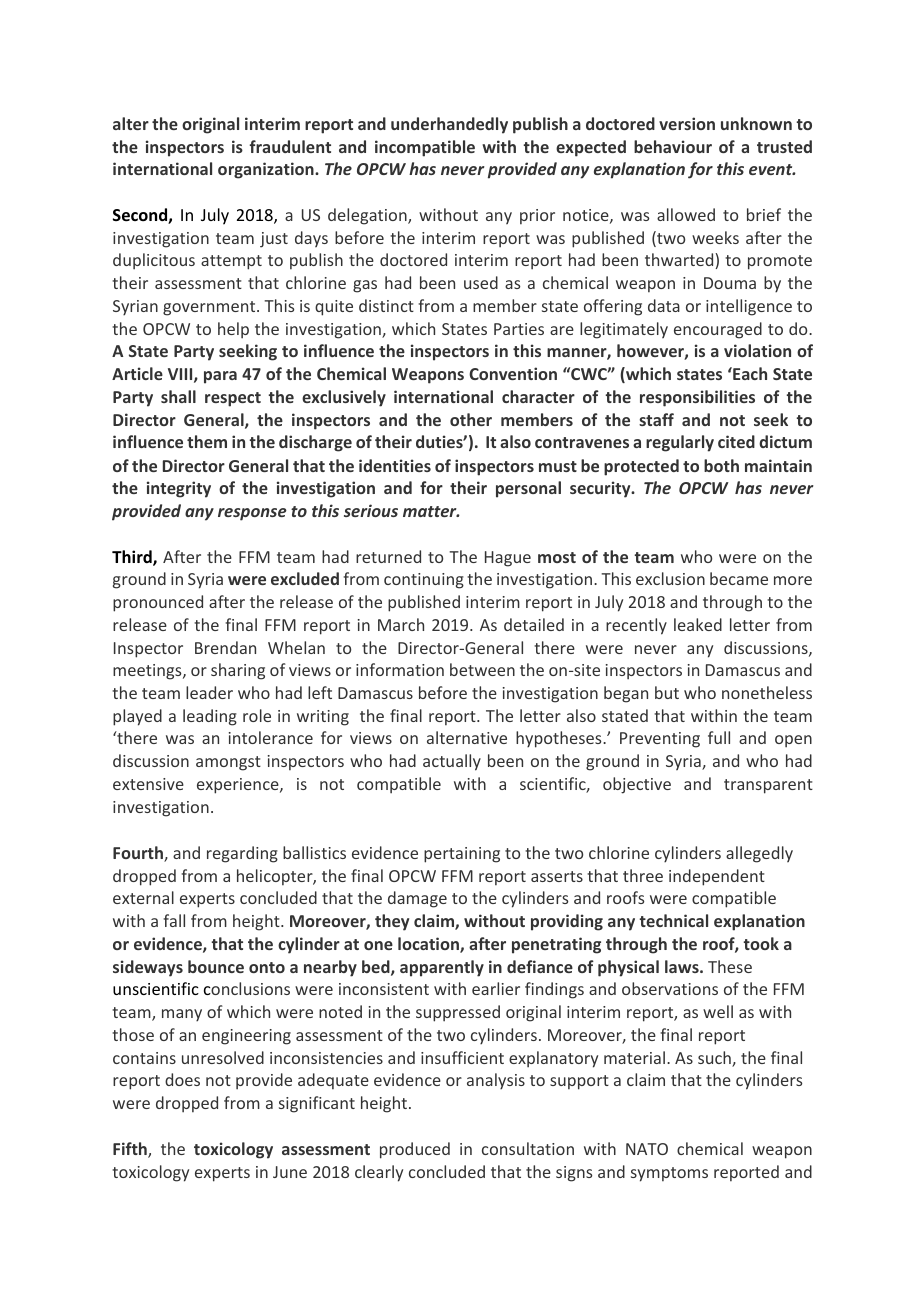 This screenshot has width=924, height=1308. Describe the element at coordinates (233, 399) in the screenshot. I see `respect` at that location.
